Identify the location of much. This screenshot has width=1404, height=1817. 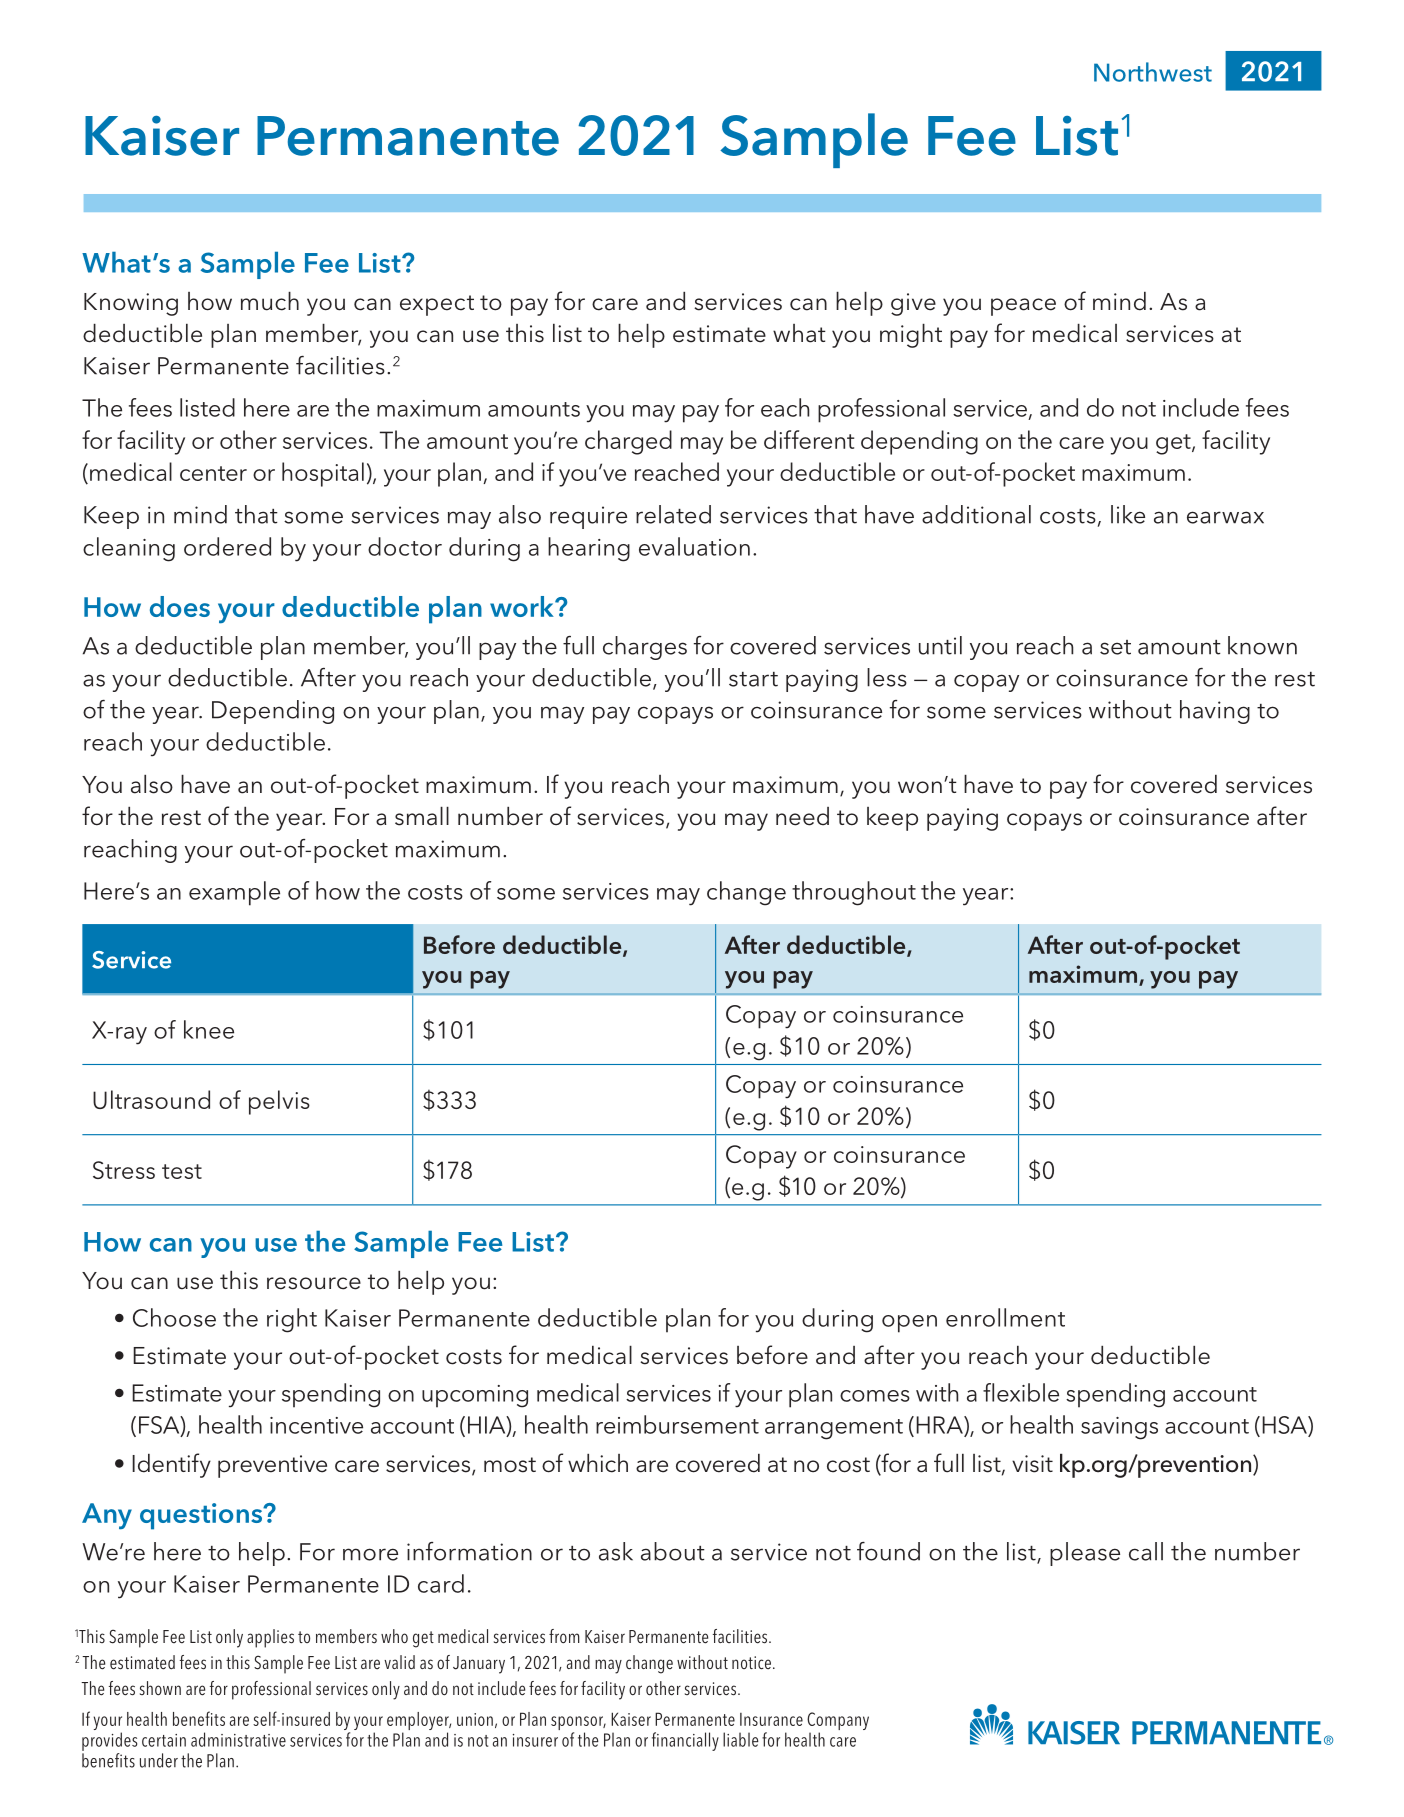
(270, 301).
